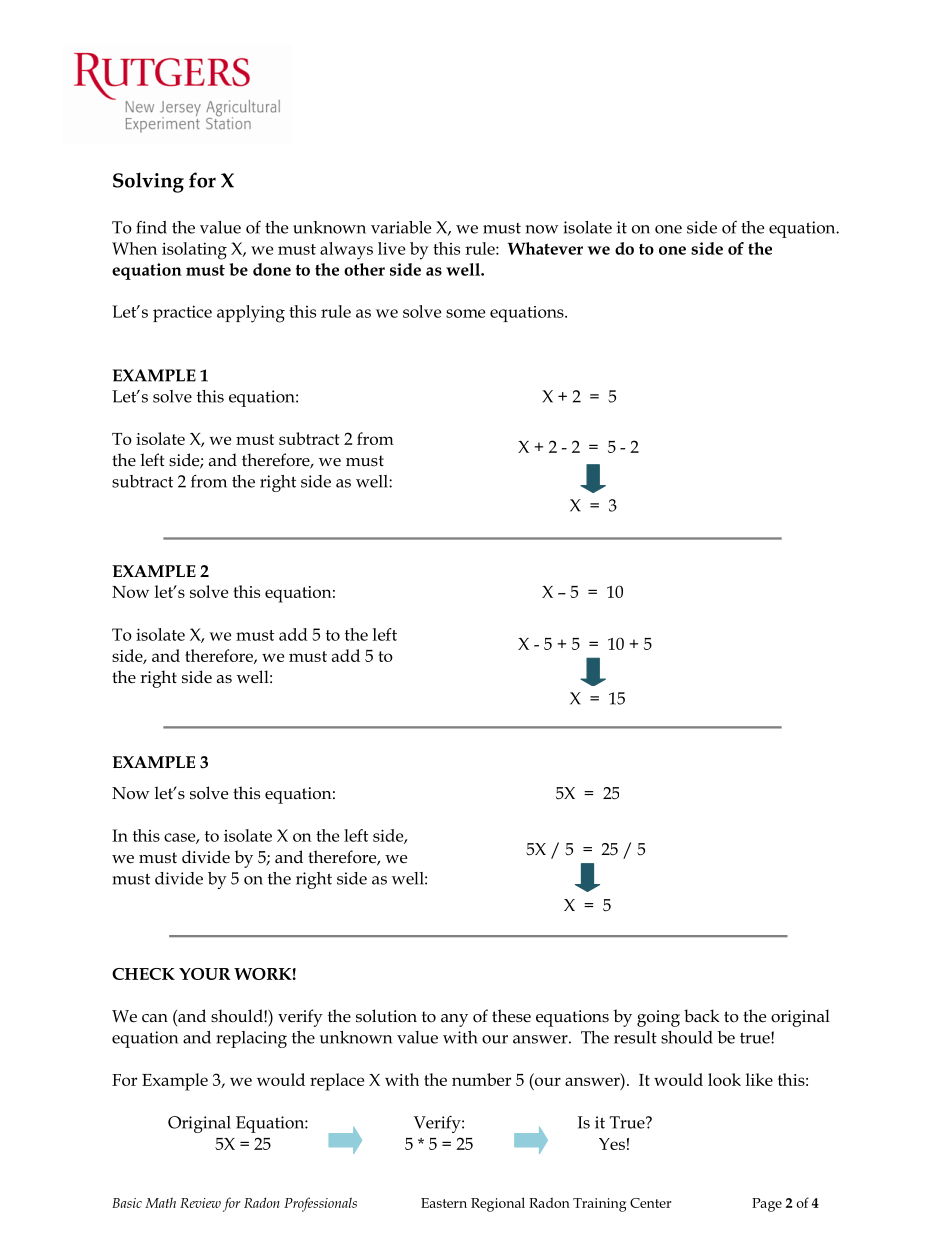  I want to click on solution, so click(386, 1016).
